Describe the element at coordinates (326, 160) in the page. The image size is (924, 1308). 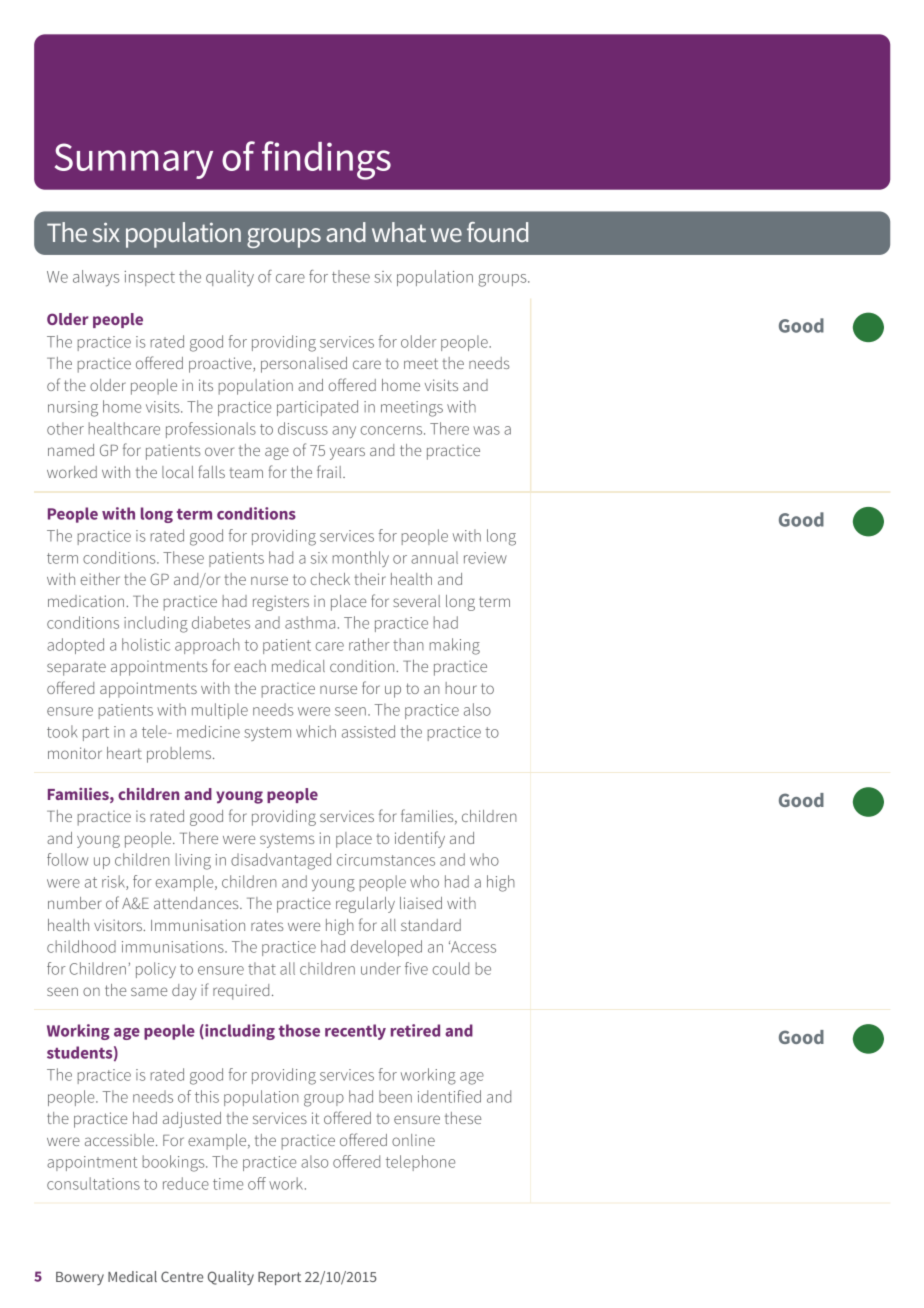
I see `findings` at that location.
